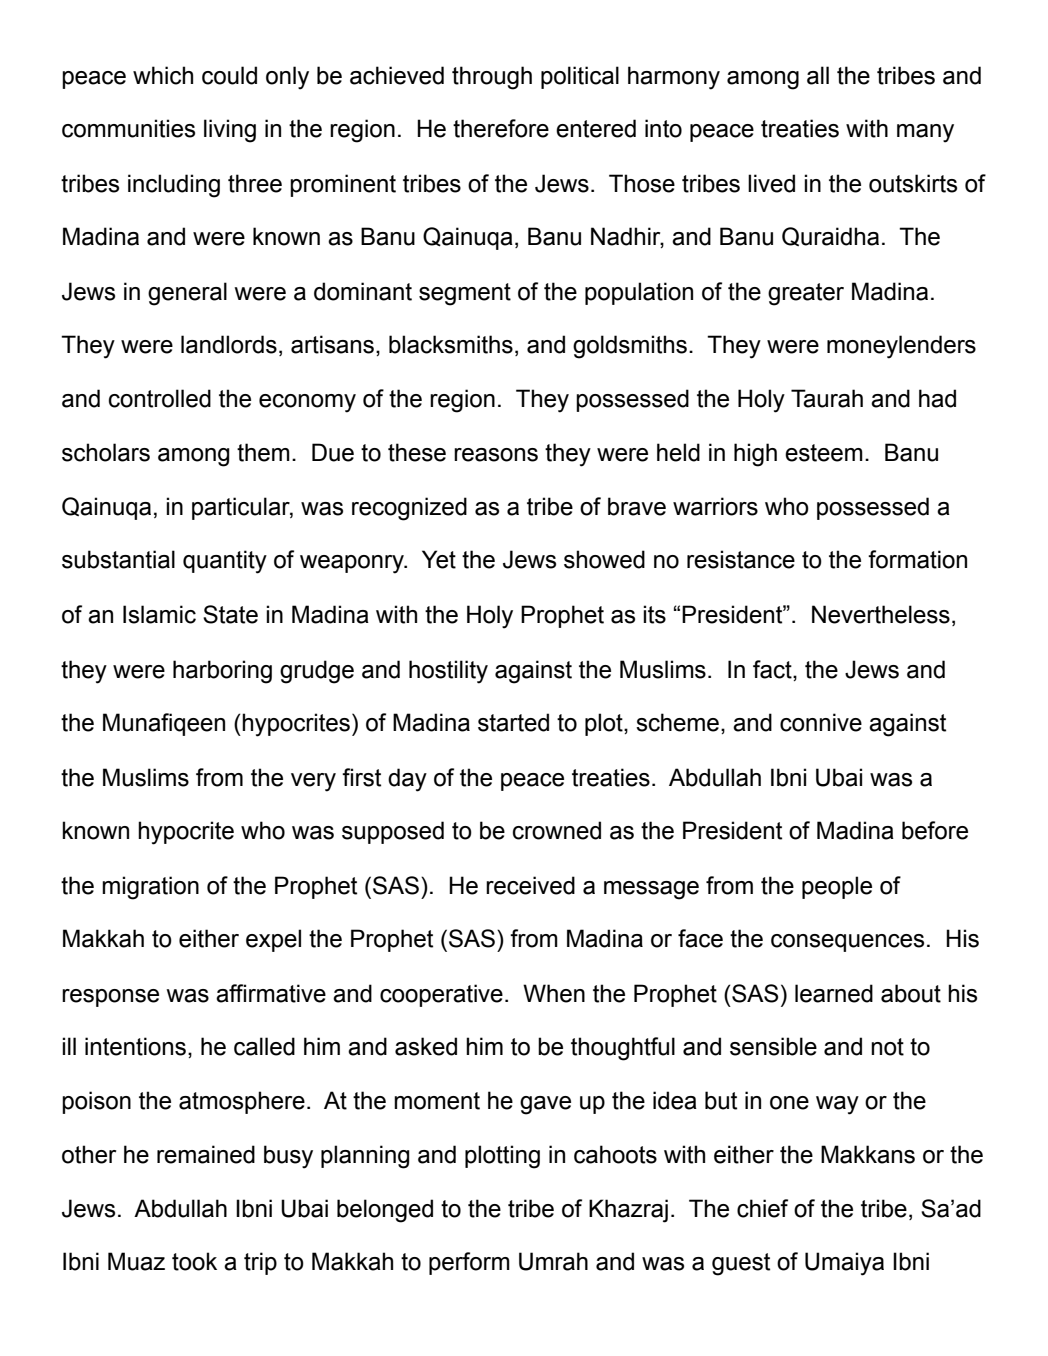  I want to click on many, so click(925, 133).
